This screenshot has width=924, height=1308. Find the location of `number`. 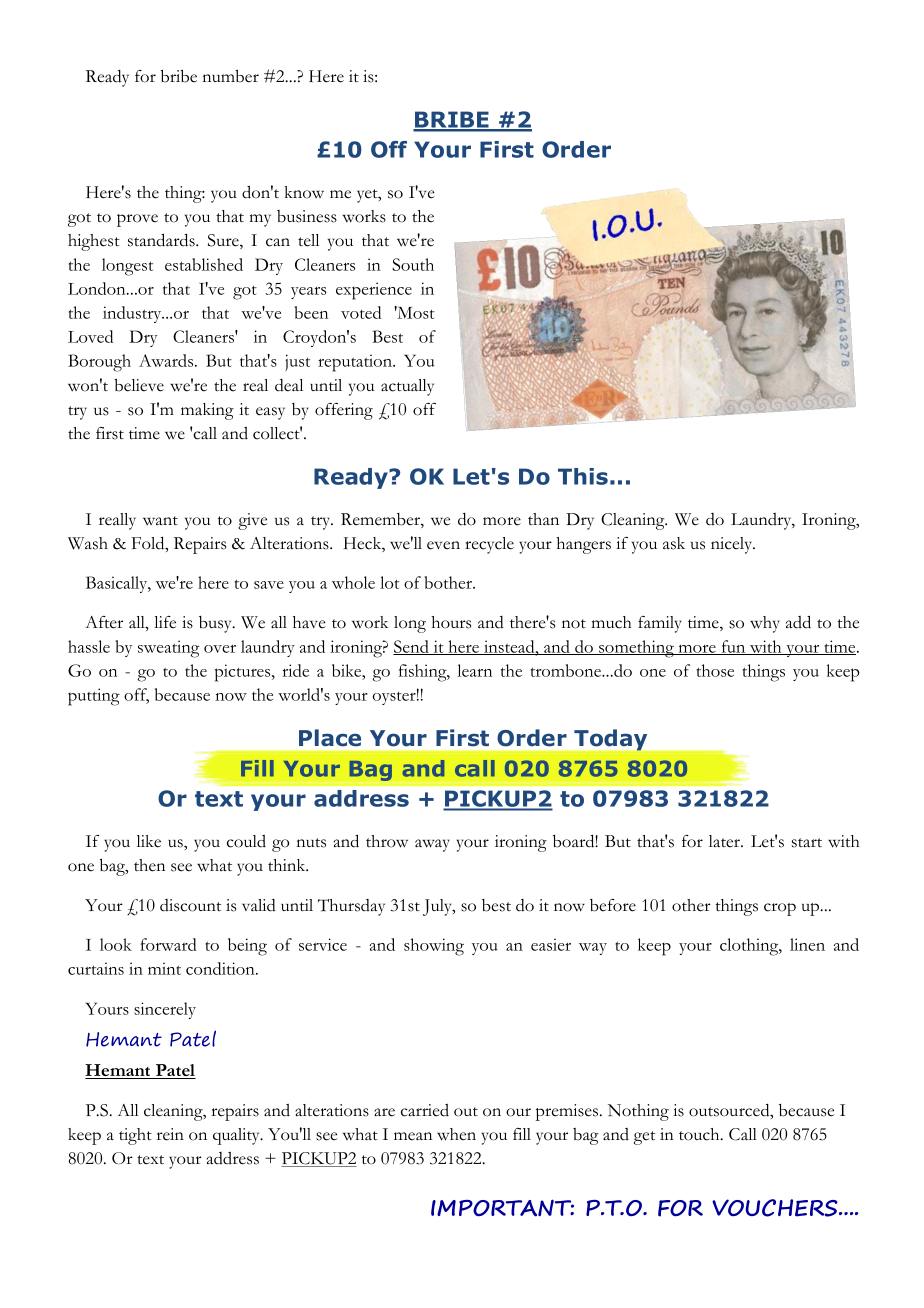

number is located at coordinates (231, 76).
